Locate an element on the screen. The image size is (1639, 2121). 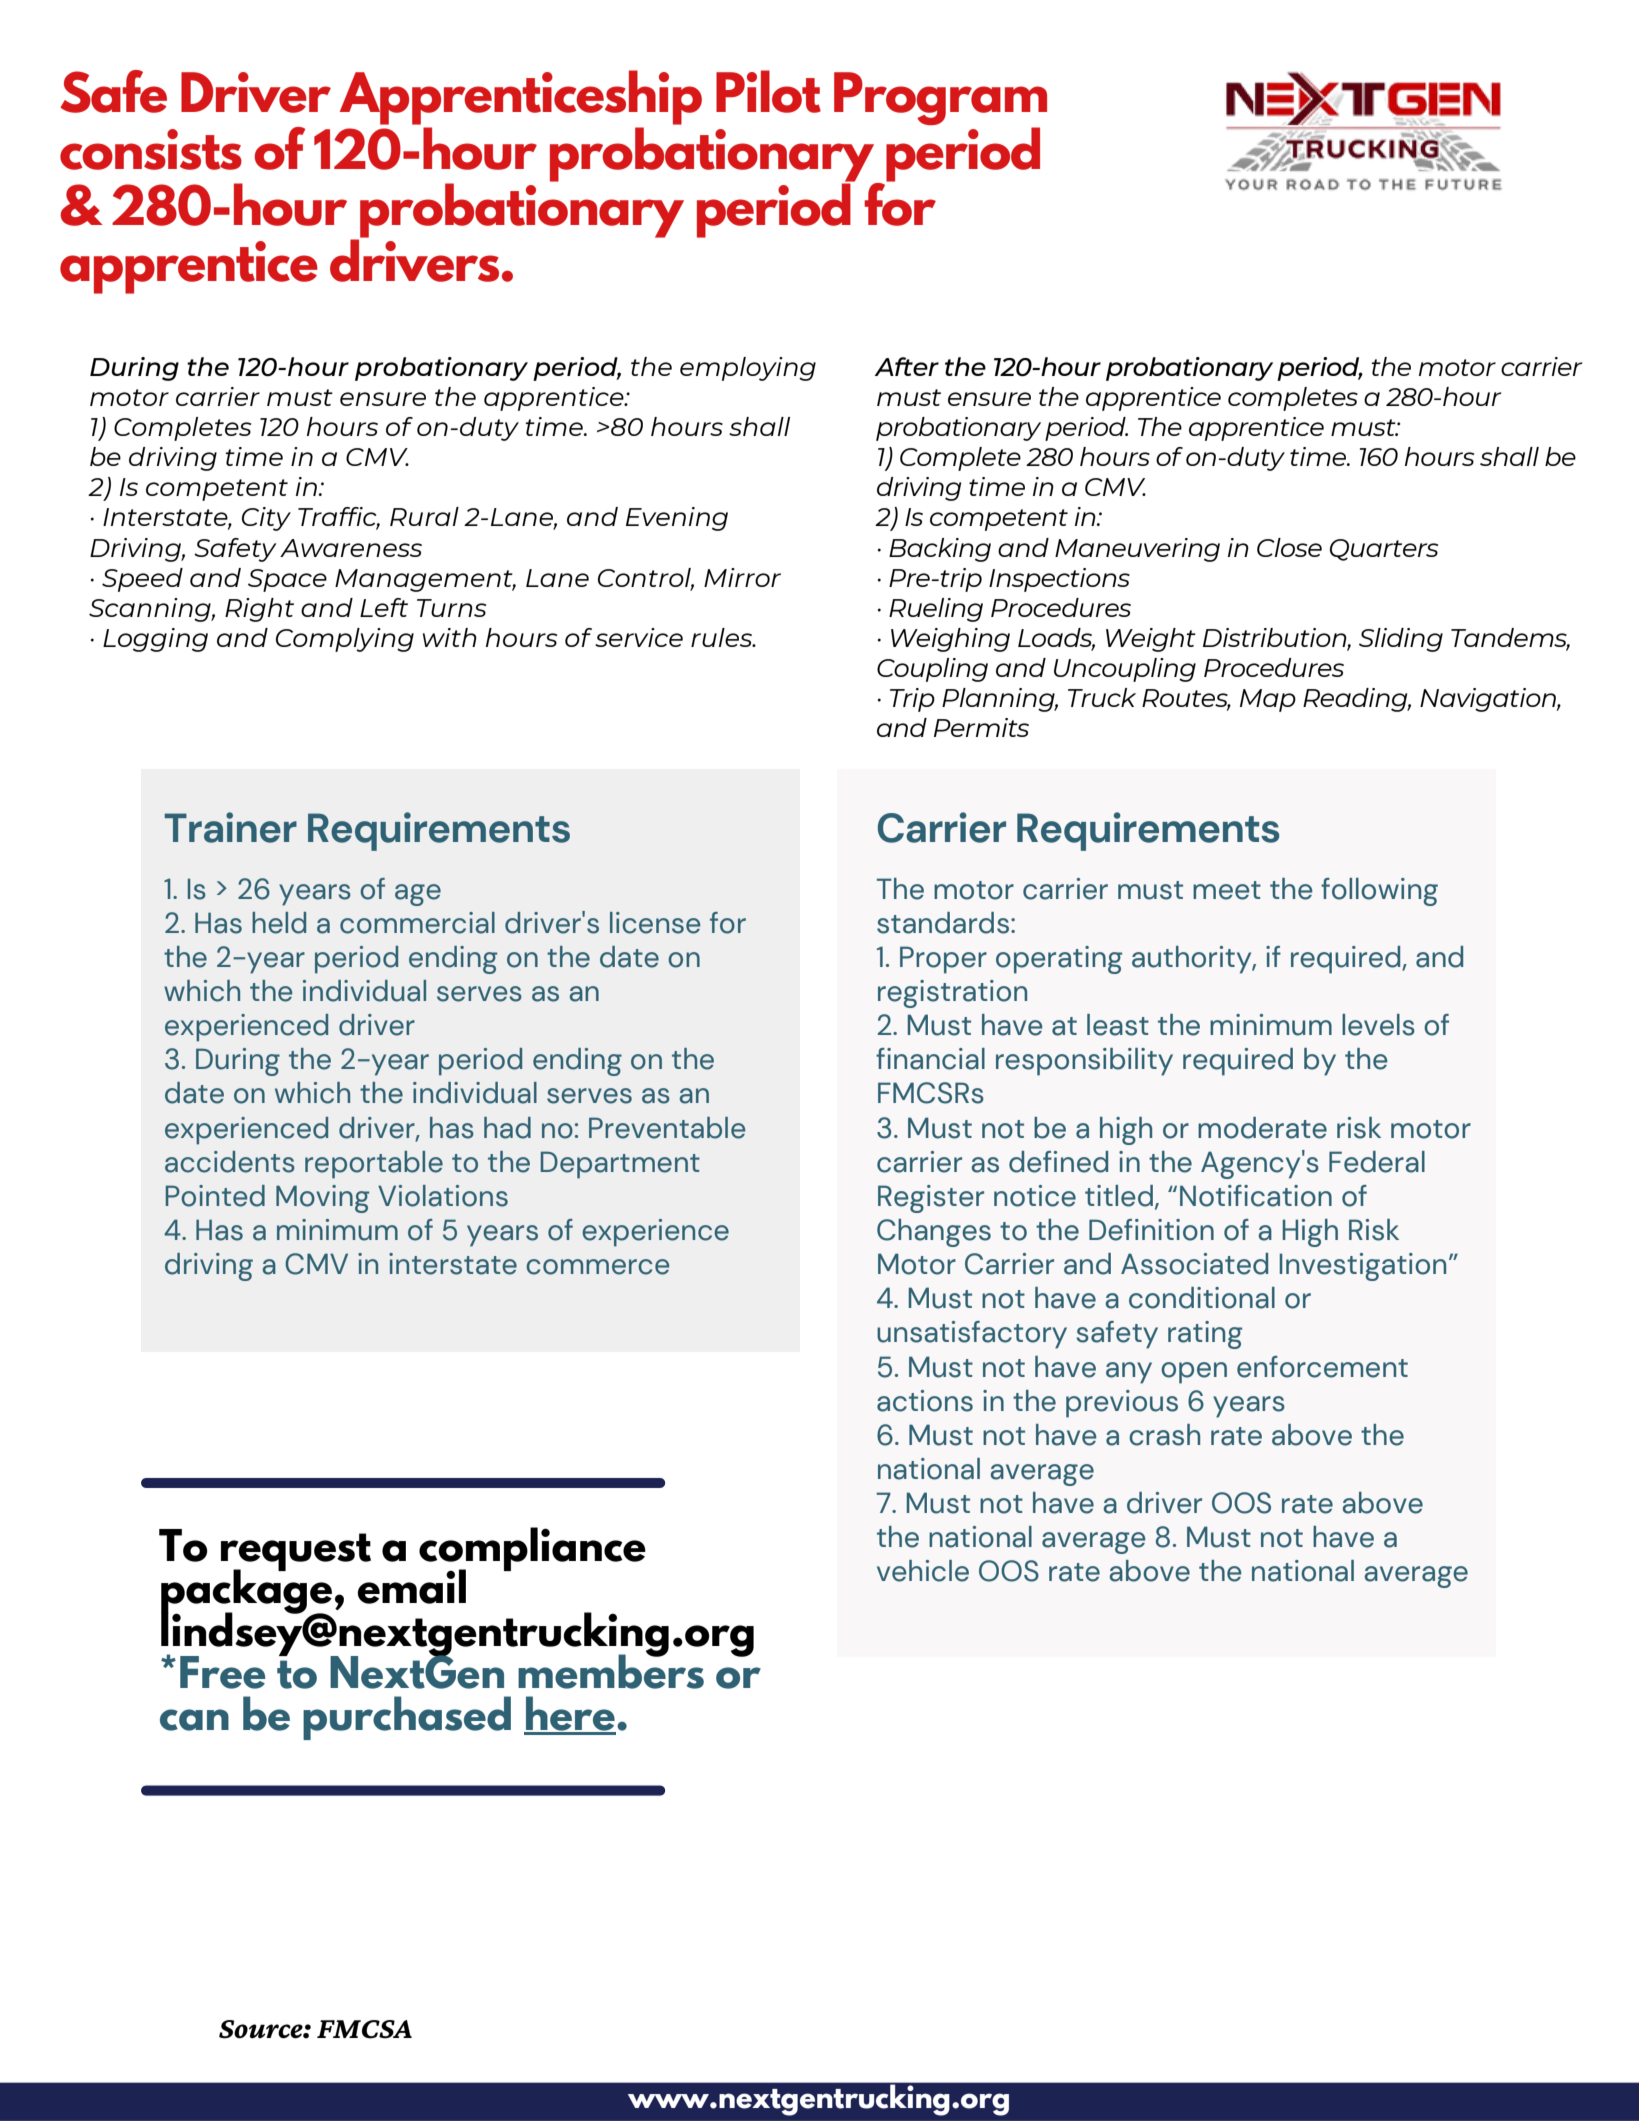
open is located at coordinates (1194, 1373).
